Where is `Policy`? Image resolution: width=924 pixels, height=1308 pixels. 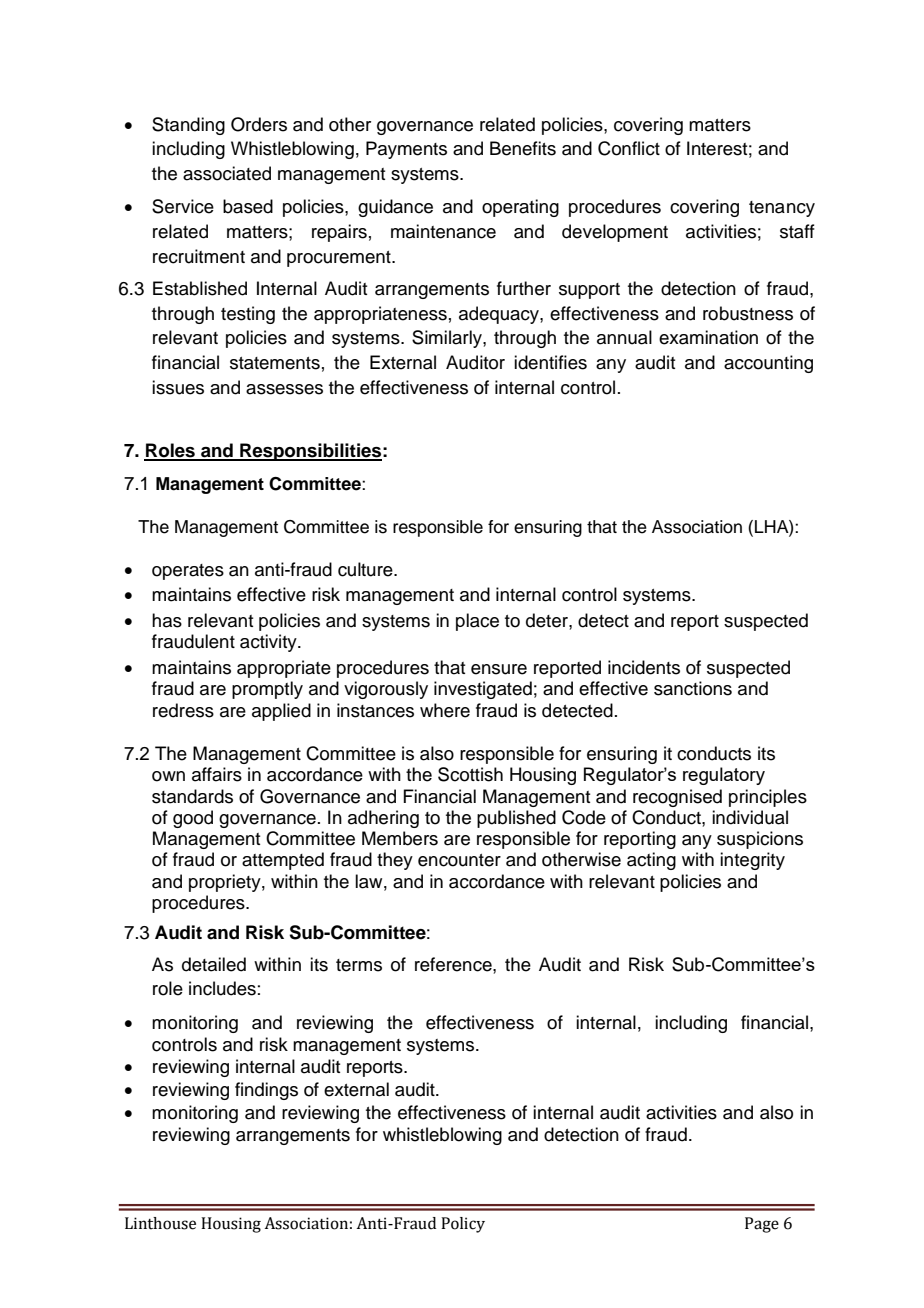
Policy is located at coordinates (463, 1225).
